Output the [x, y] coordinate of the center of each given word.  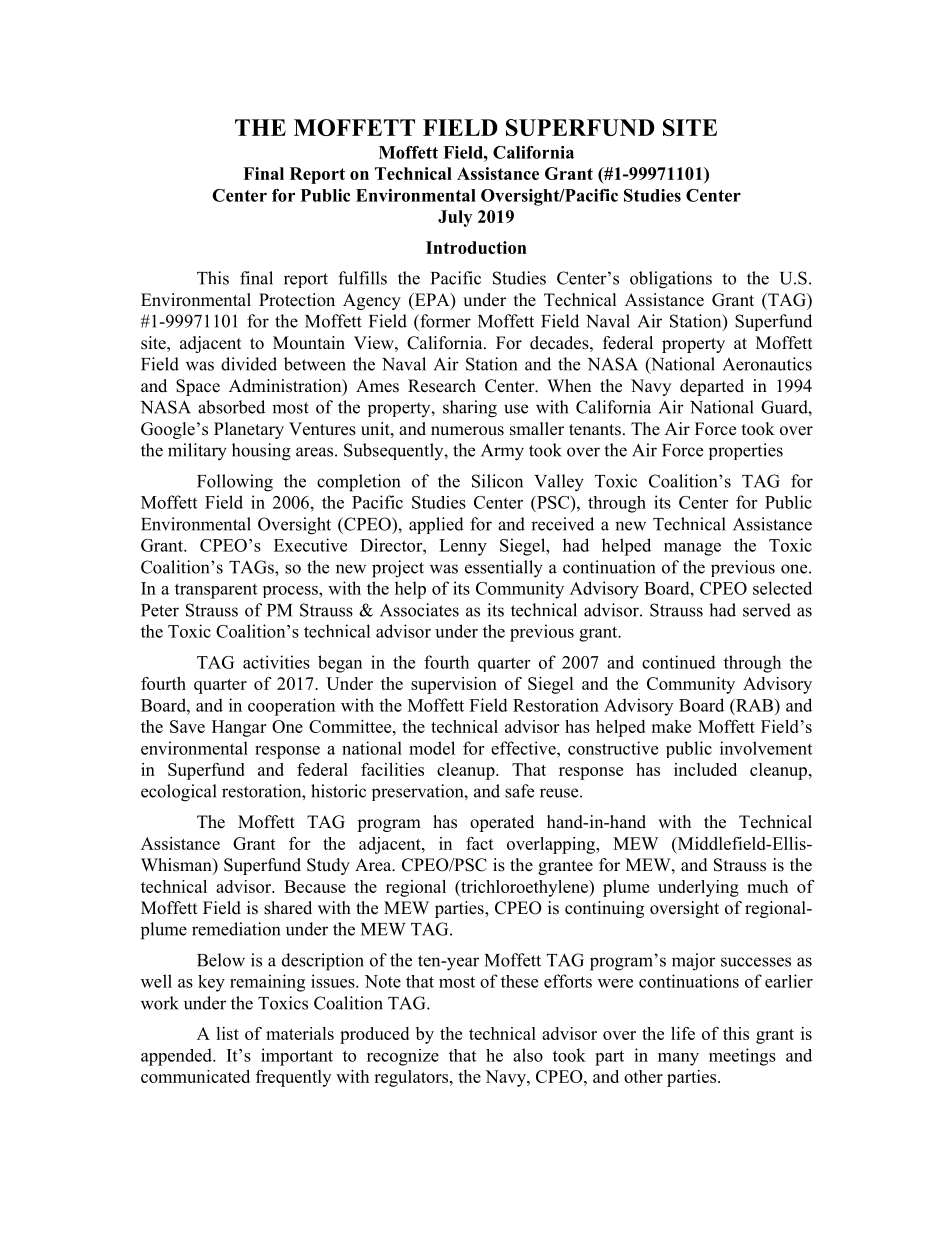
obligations [671, 280]
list [227, 1033]
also [528, 1055]
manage [692, 549]
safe [519, 791]
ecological [179, 793]
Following [235, 483]
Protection [297, 300]
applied [436, 525]
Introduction [476, 247]
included [705, 769]
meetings [742, 1057]
